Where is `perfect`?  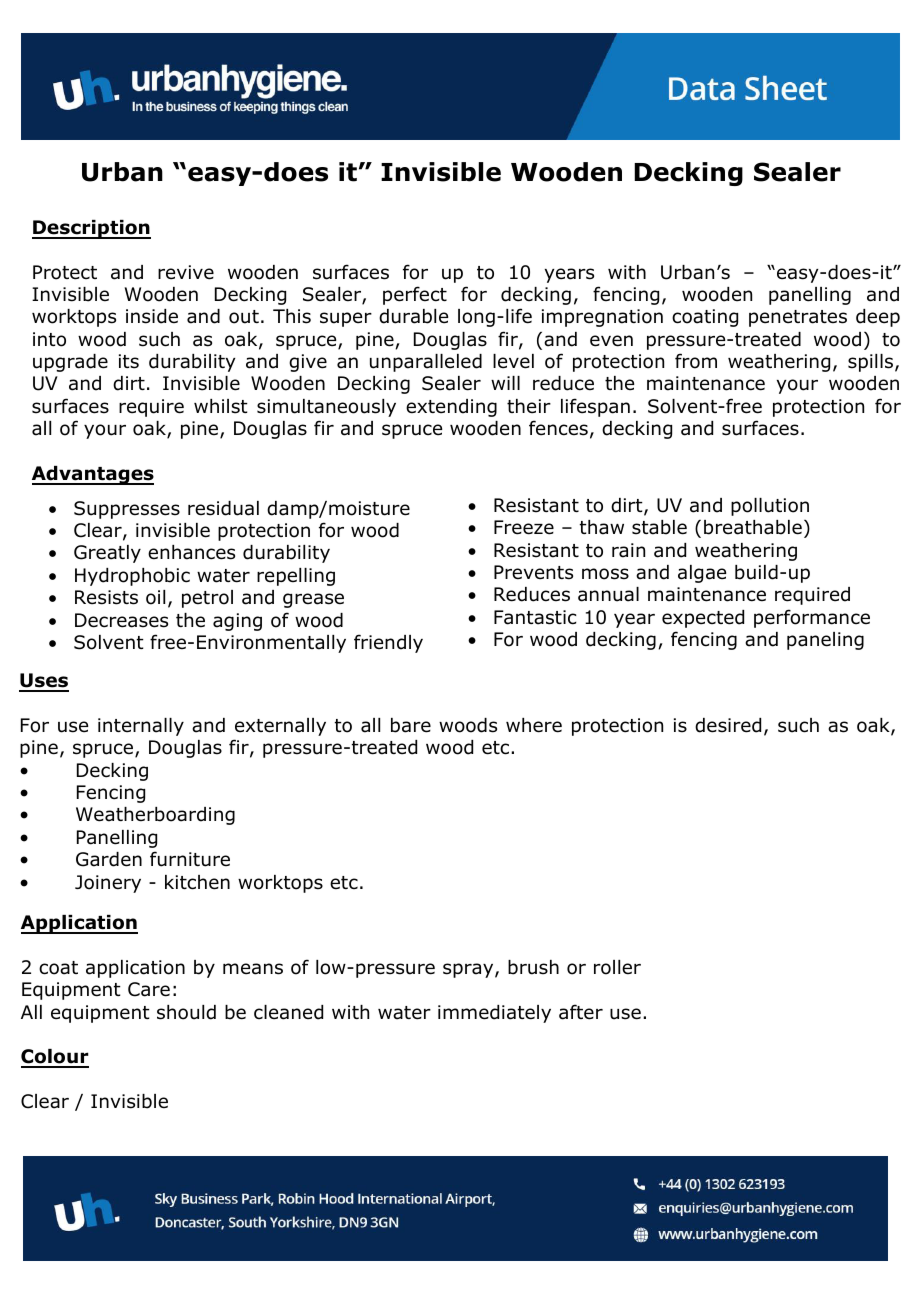 perfect is located at coordinates (415, 295).
